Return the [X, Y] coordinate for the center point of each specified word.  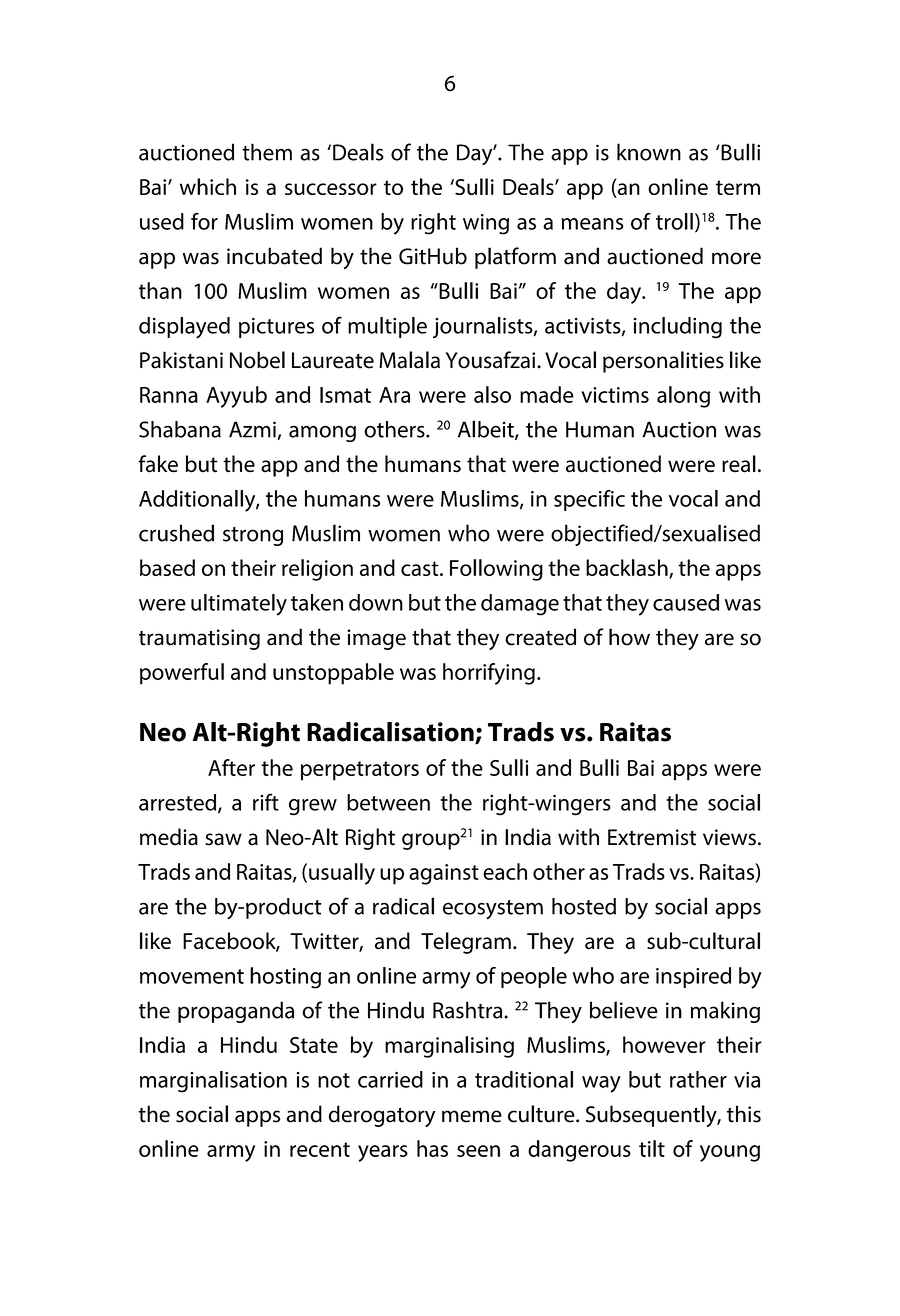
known [649, 152]
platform [515, 258]
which [208, 186]
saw [223, 839]
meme [472, 1116]
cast [421, 568]
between [388, 802]
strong [253, 536]
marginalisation [213, 1082]
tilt [652, 1148]
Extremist [652, 837]
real [739, 464]
